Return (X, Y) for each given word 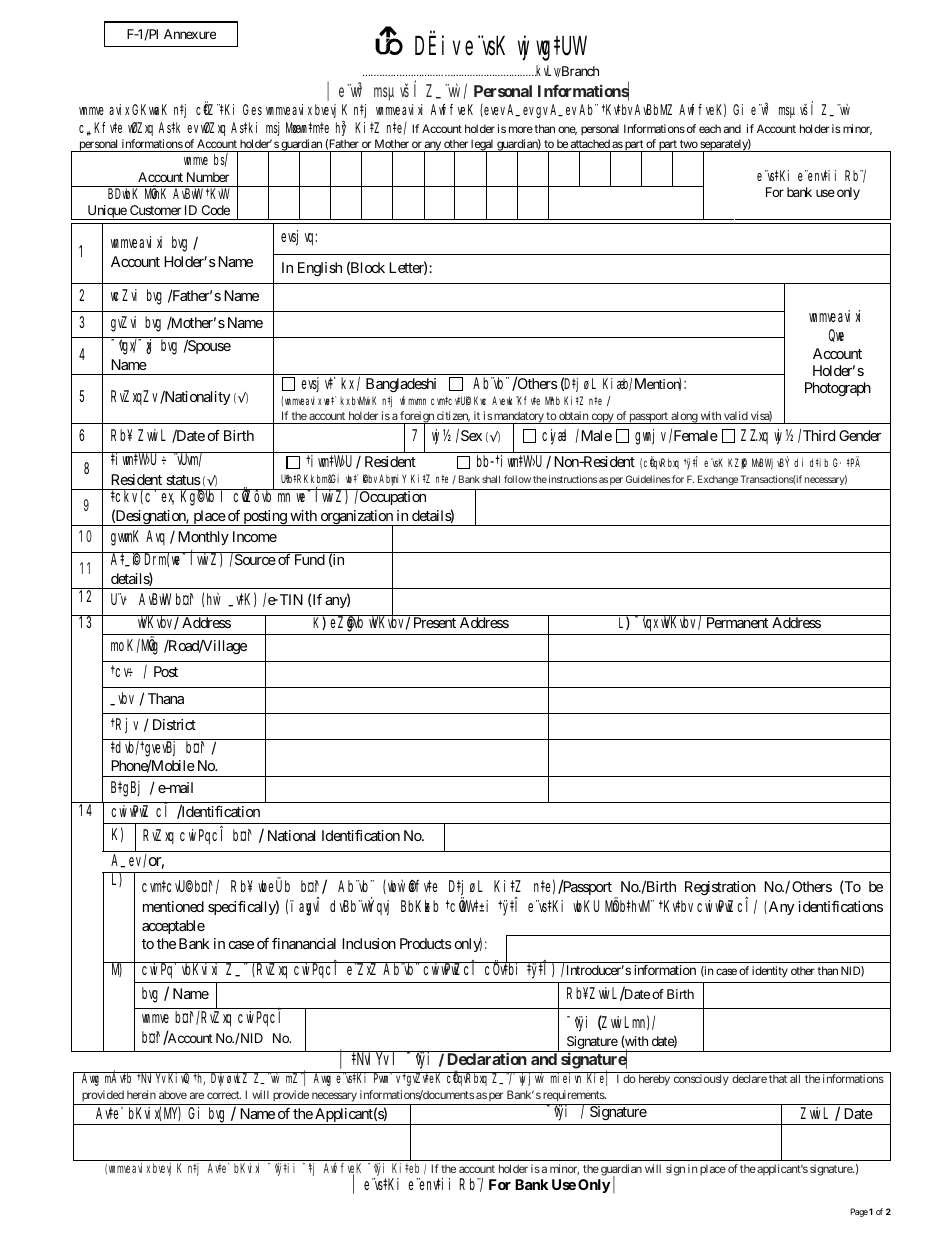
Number (208, 177)
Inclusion (369, 943)
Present (435, 622)
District (174, 724)
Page (859, 1212)
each (710, 128)
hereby (654, 1080)
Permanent (737, 622)
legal (482, 146)
